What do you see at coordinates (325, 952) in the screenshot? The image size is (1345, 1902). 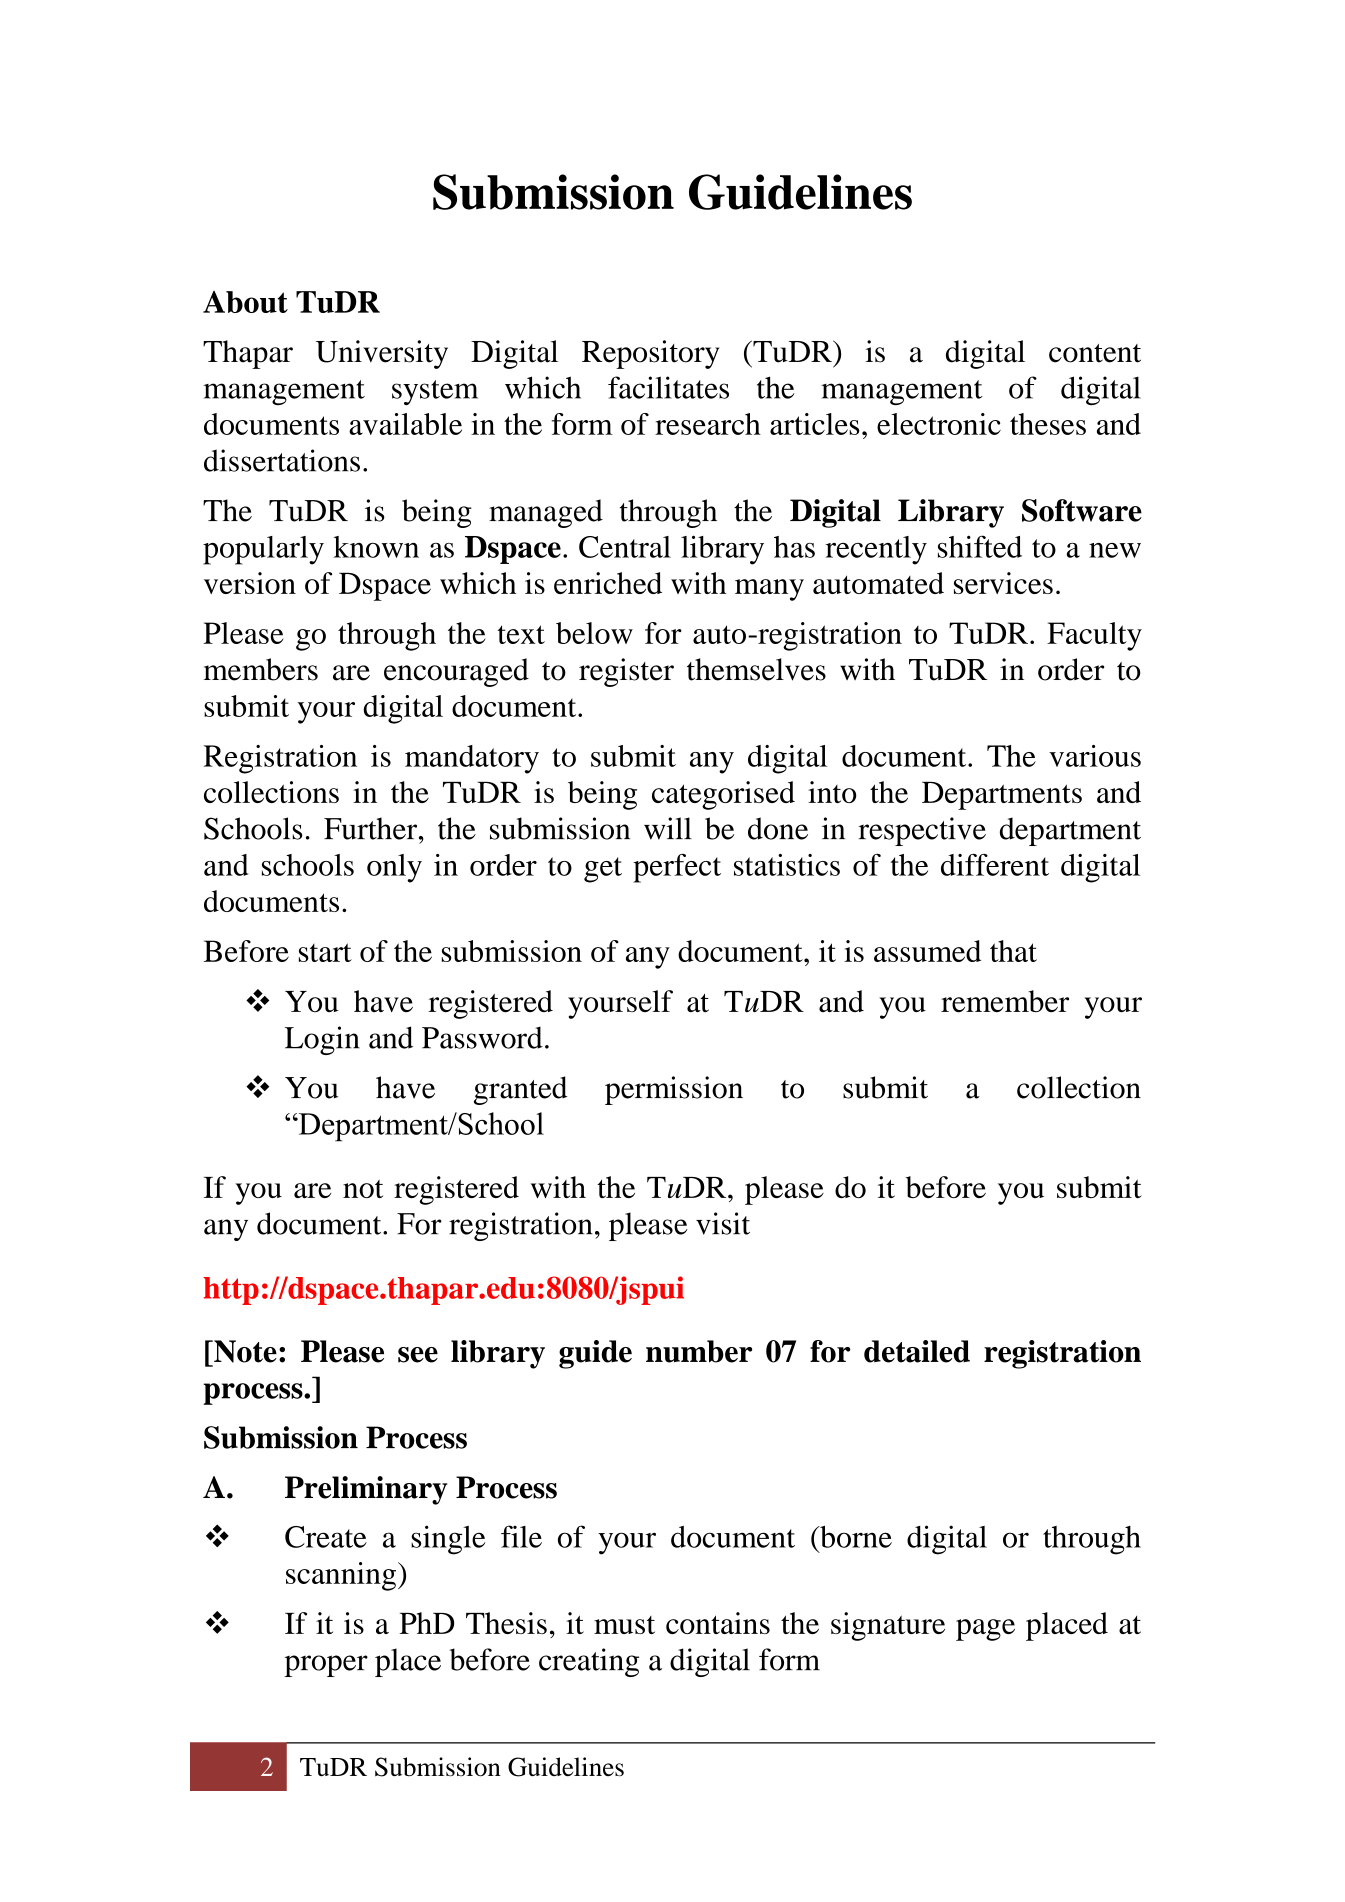 I see `start` at bounding box center [325, 952].
